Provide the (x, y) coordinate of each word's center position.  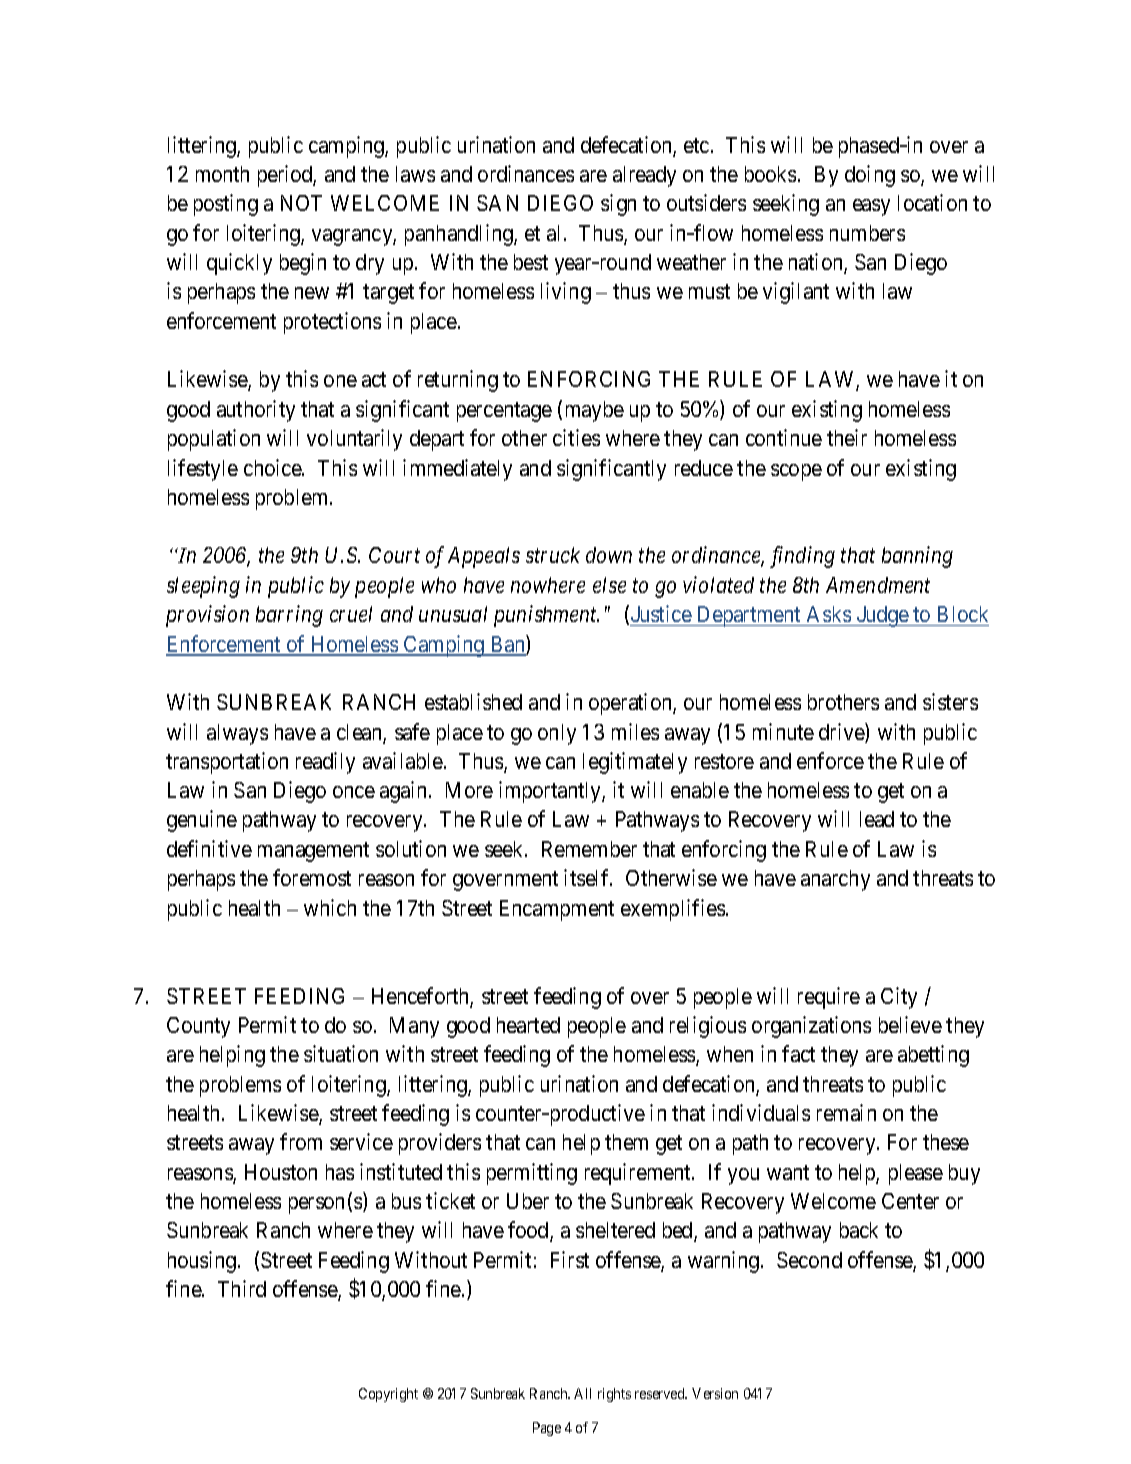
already (644, 176)
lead (877, 819)
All (582, 1393)
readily (325, 763)
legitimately (635, 763)
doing (870, 176)
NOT (301, 203)
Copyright (388, 1395)
